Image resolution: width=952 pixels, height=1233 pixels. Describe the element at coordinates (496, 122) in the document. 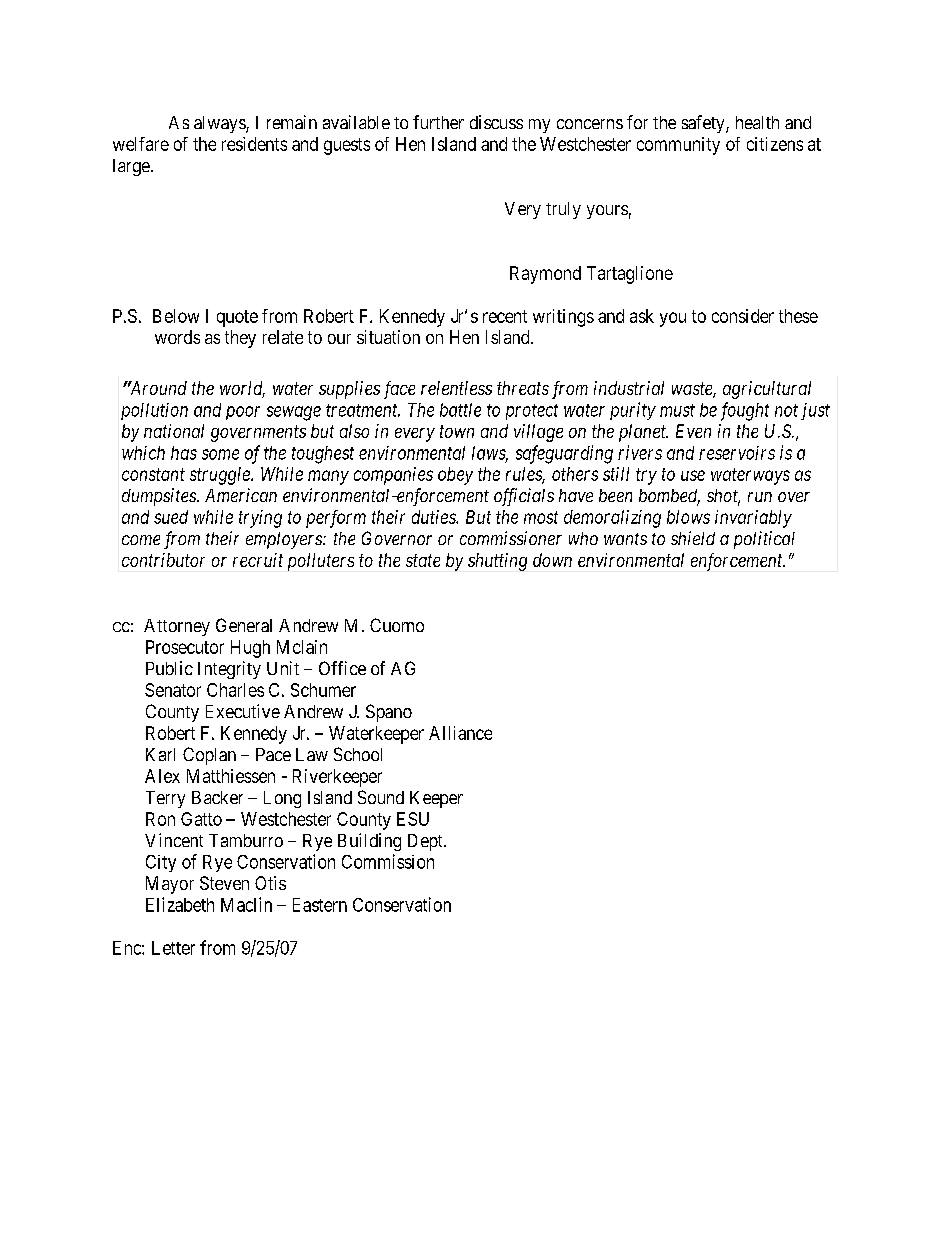

I see `discuss` at that location.
